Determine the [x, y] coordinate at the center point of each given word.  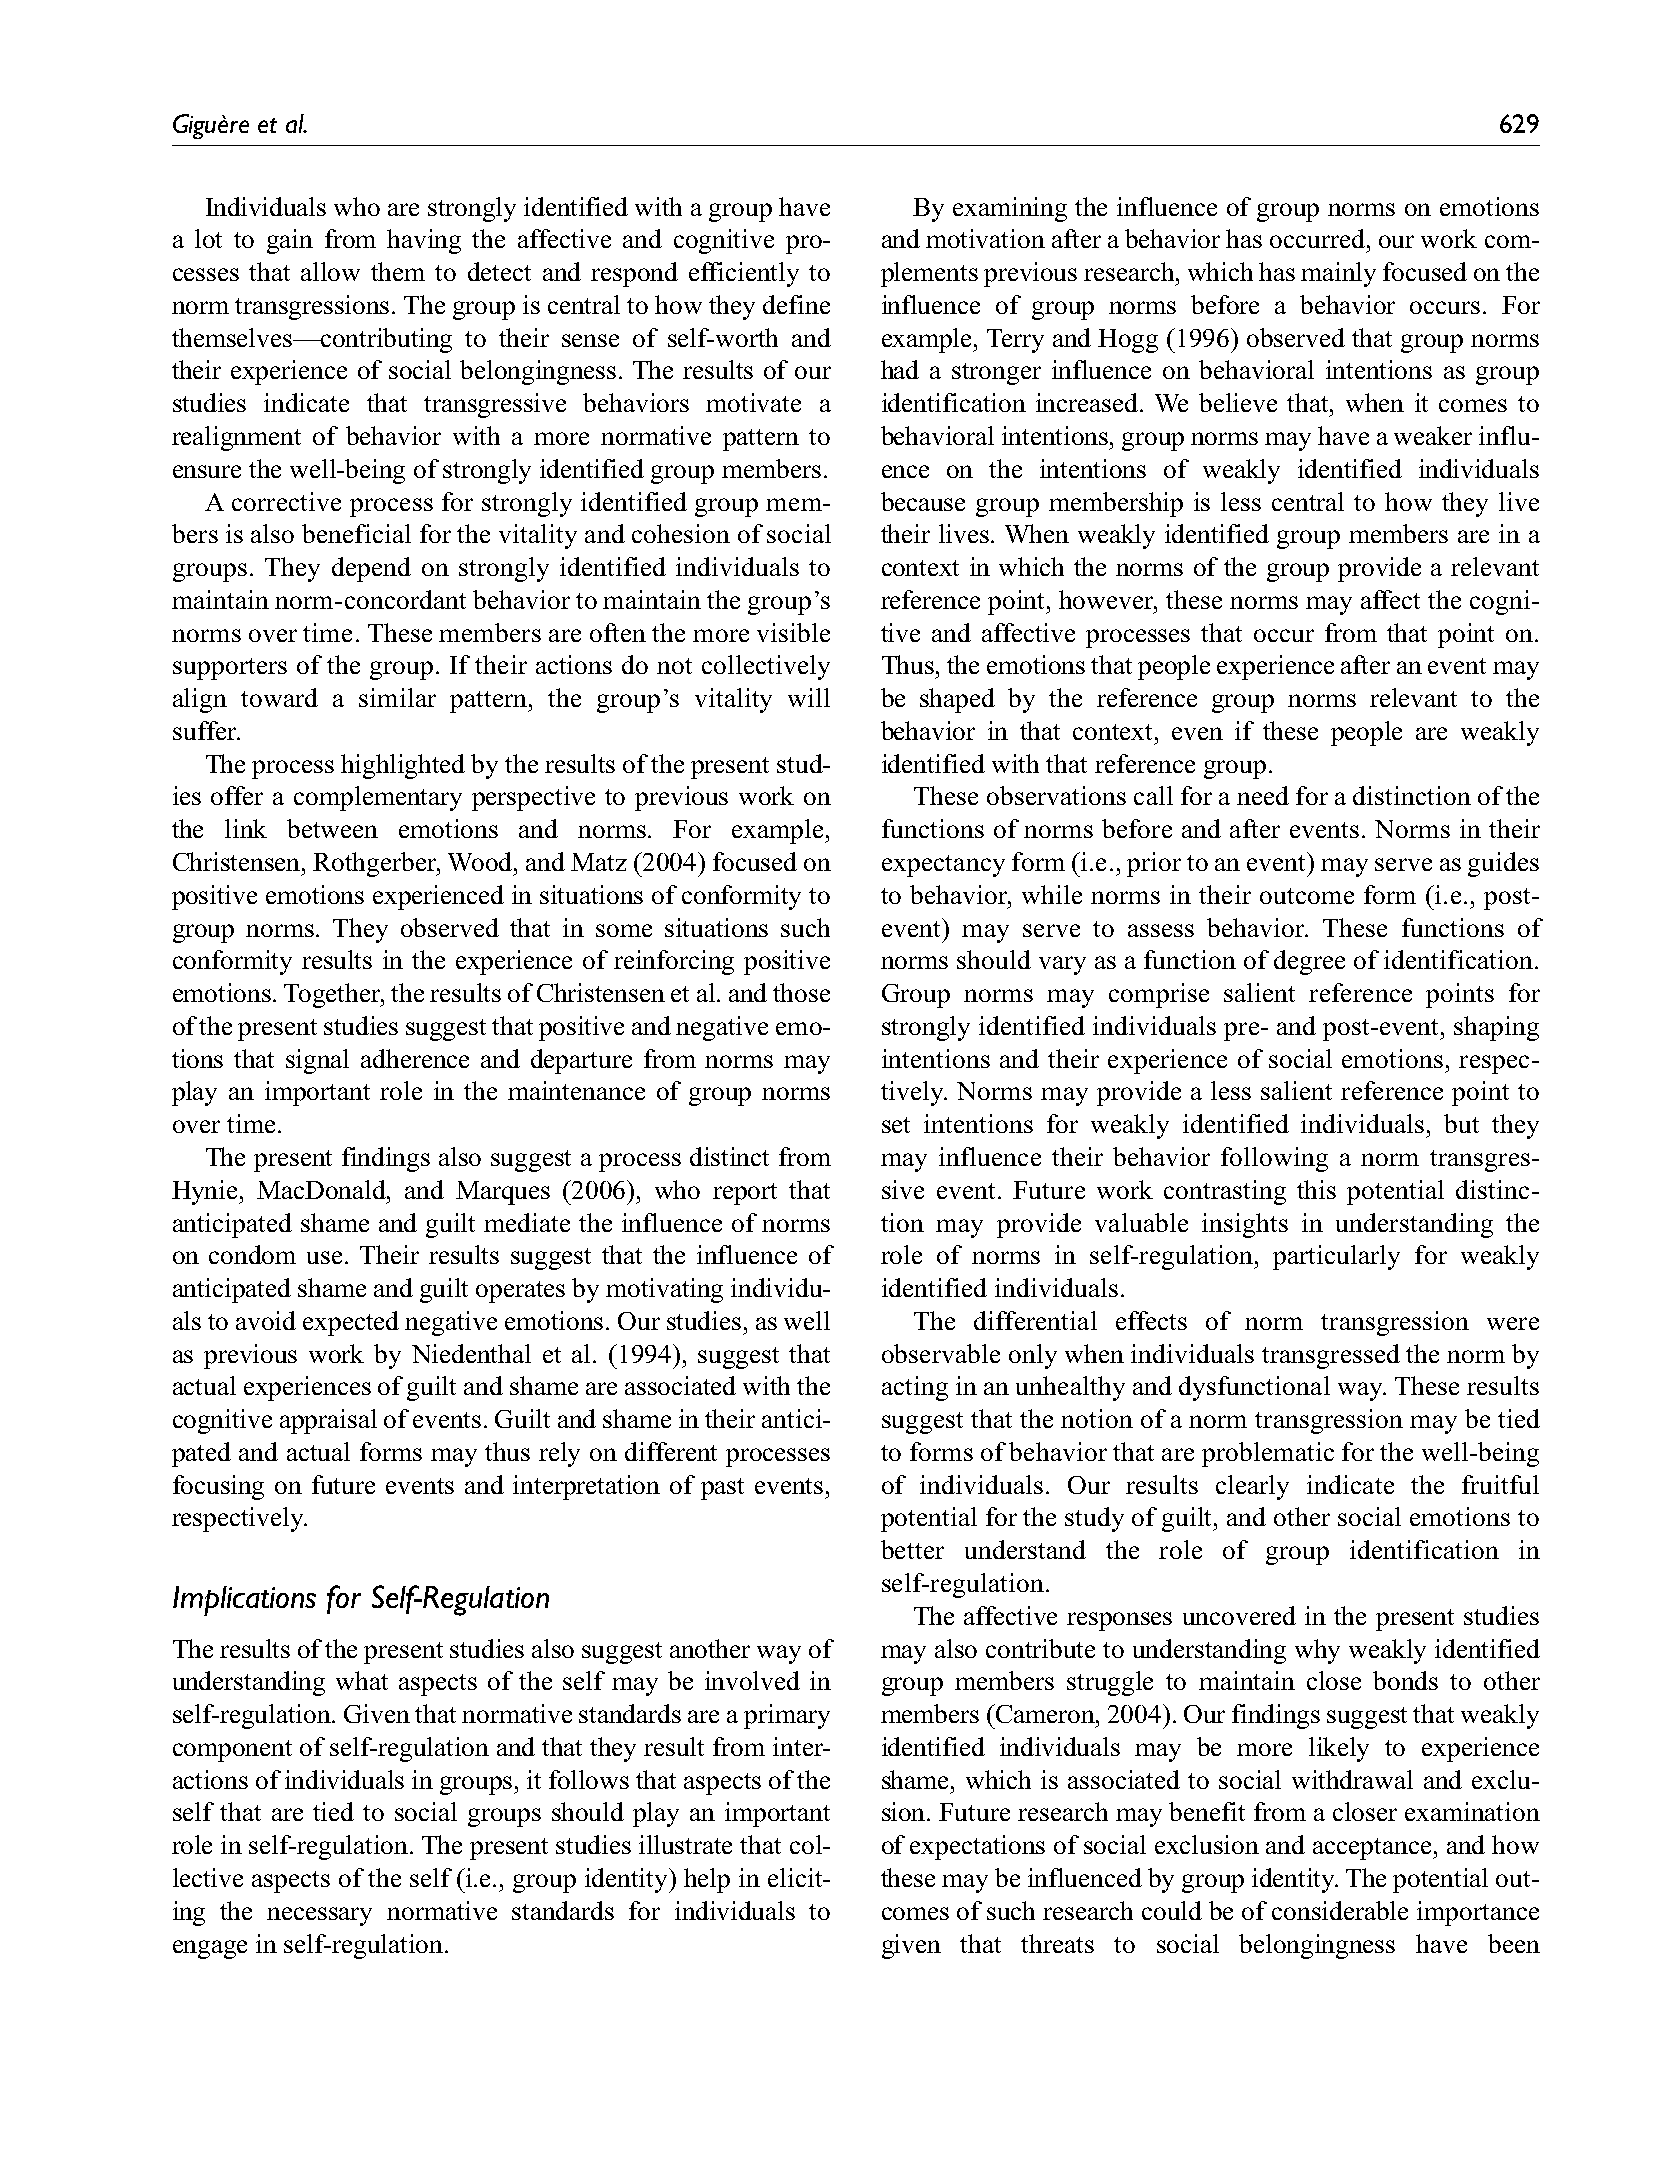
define [796, 304]
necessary [319, 1916]
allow [330, 271]
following [1274, 1159]
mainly [1338, 274]
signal [317, 1061]
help [707, 1880]
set [896, 1125]
